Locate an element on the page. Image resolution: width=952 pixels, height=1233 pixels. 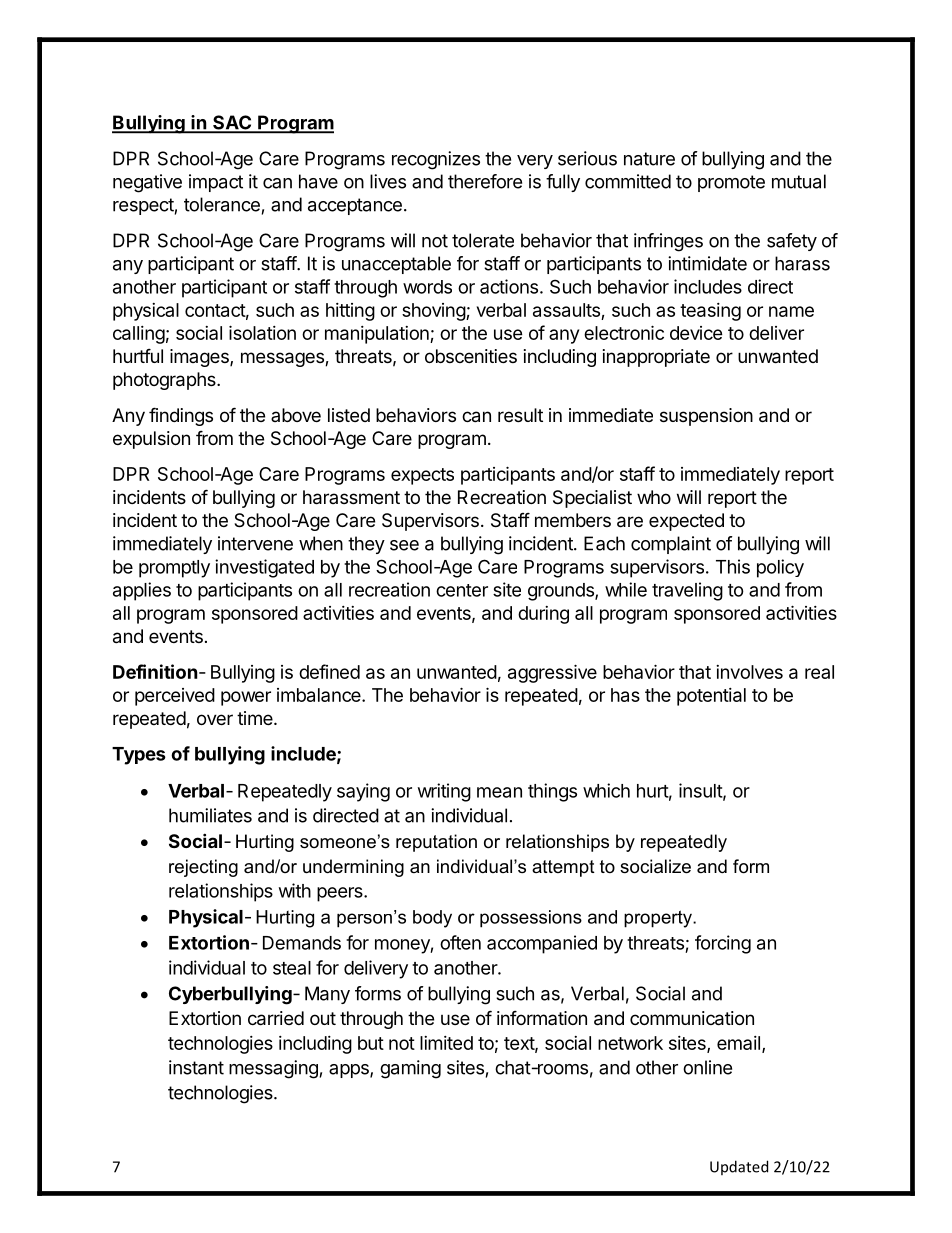
center is located at coordinates (462, 590).
